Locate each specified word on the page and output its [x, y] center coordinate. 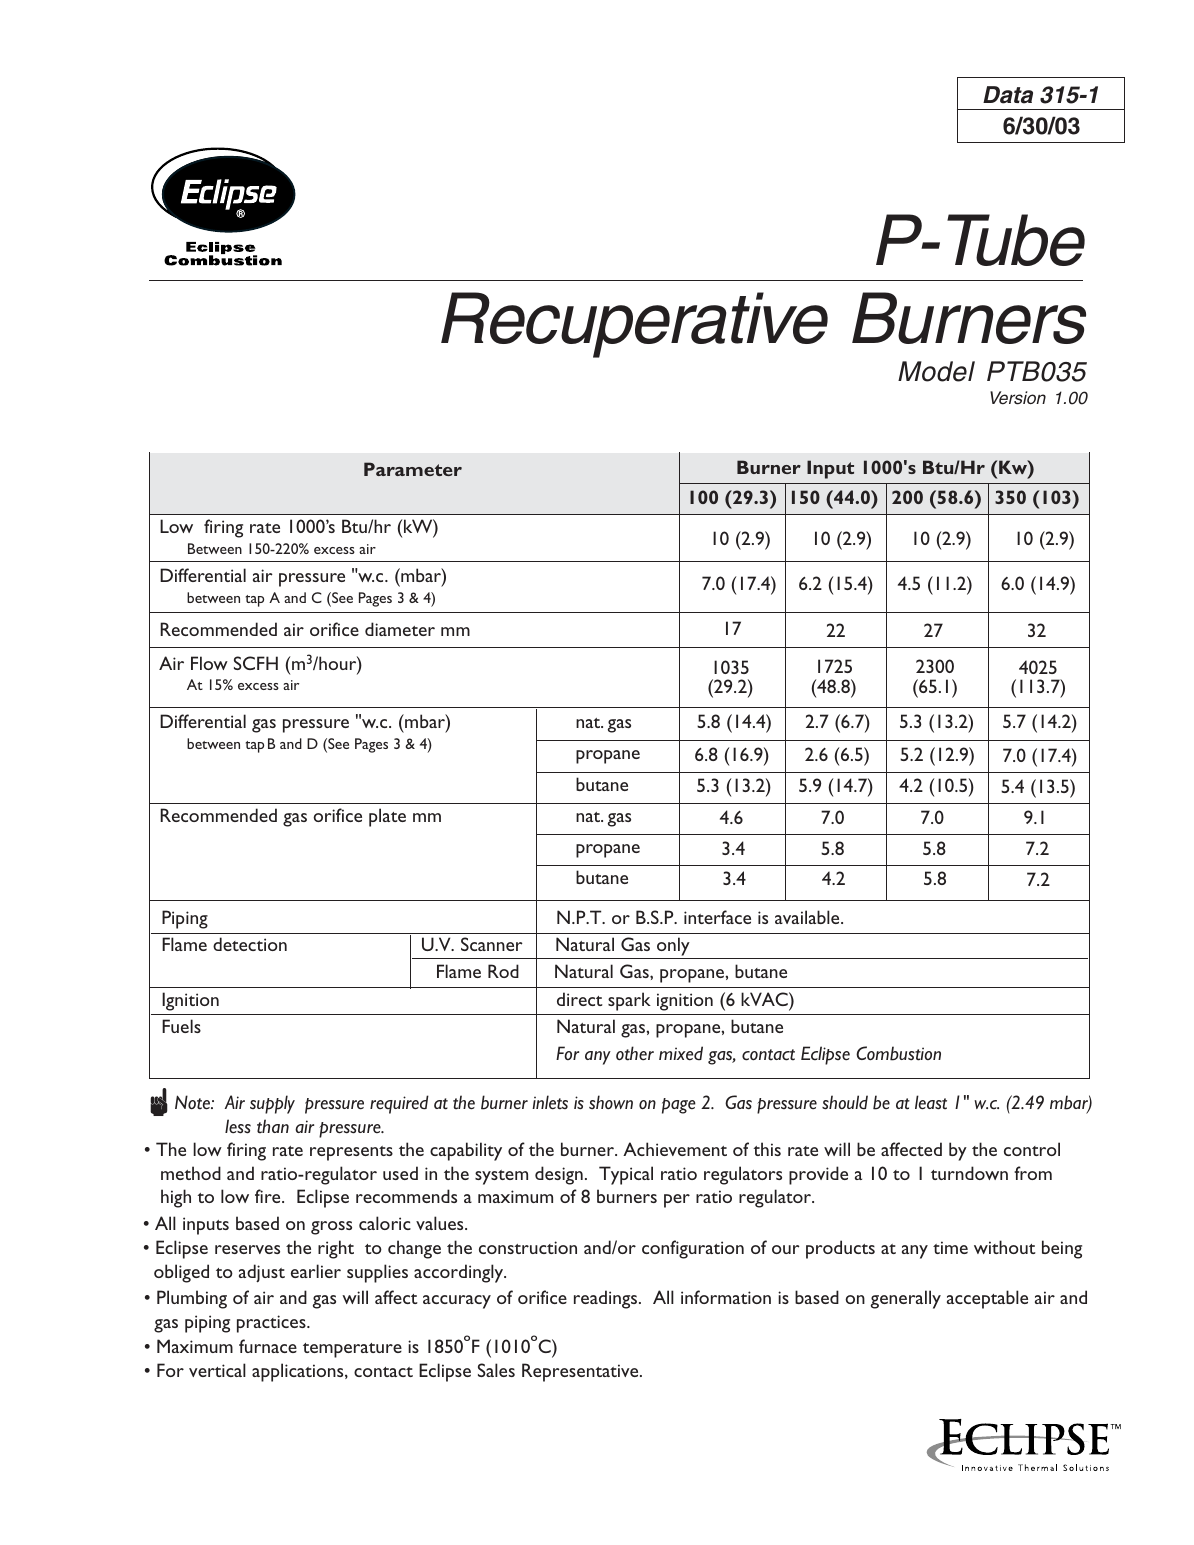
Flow [209, 663]
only [673, 946]
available [808, 917]
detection [250, 944]
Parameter [413, 469]
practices [272, 1324]
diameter [400, 629]
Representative [581, 1372]
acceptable [987, 1299]
